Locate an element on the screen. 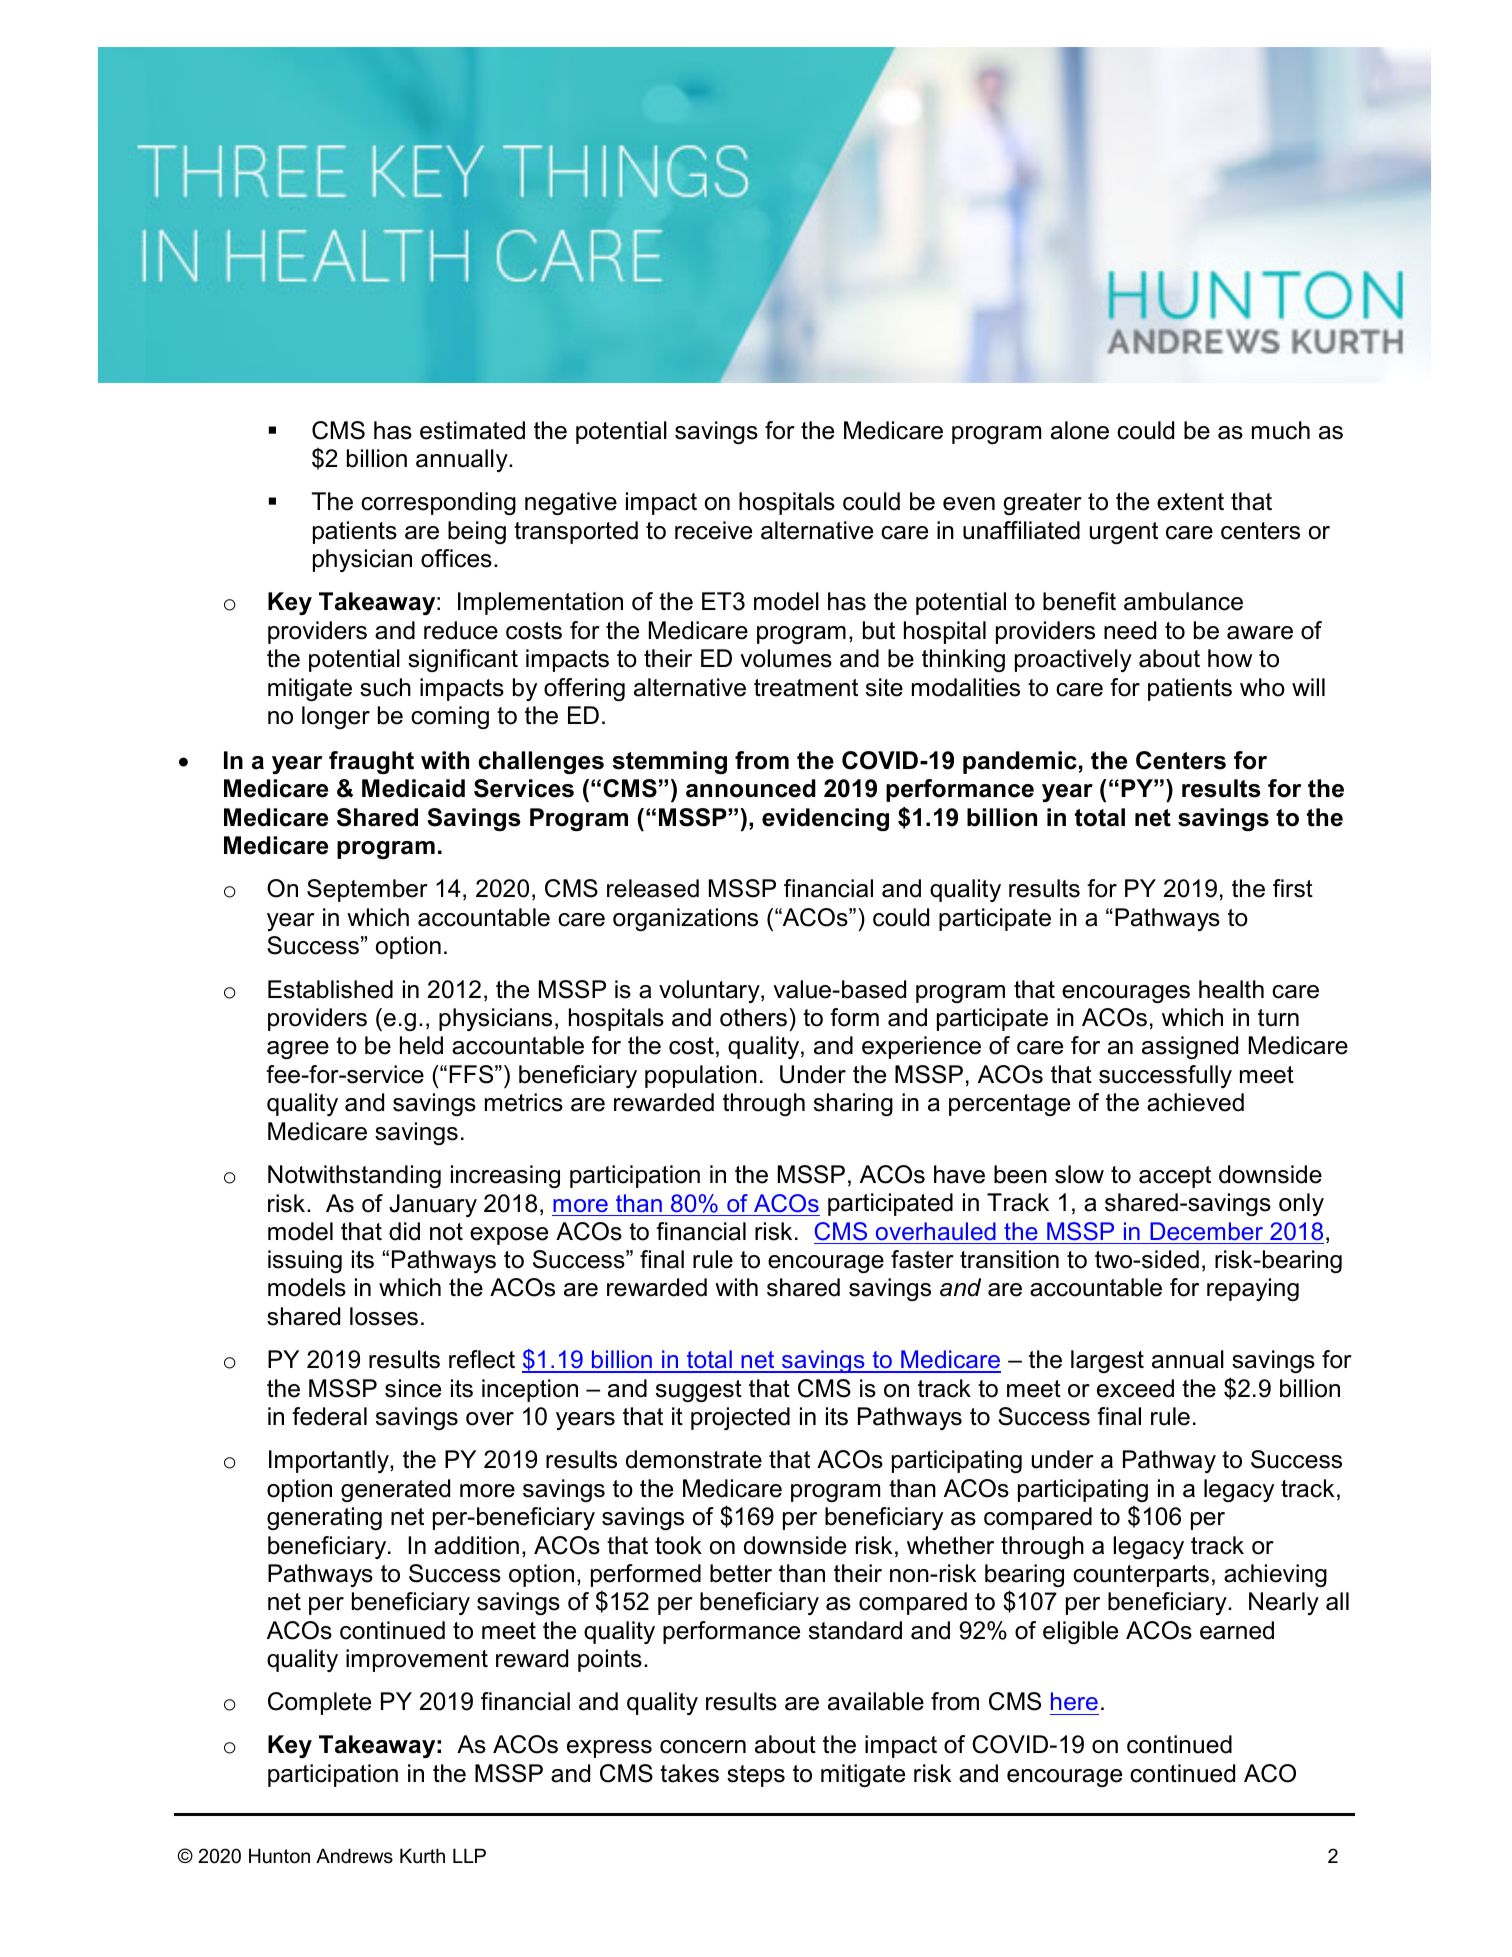 This screenshot has width=1512, height=1957. extent is located at coordinates (1190, 502).
